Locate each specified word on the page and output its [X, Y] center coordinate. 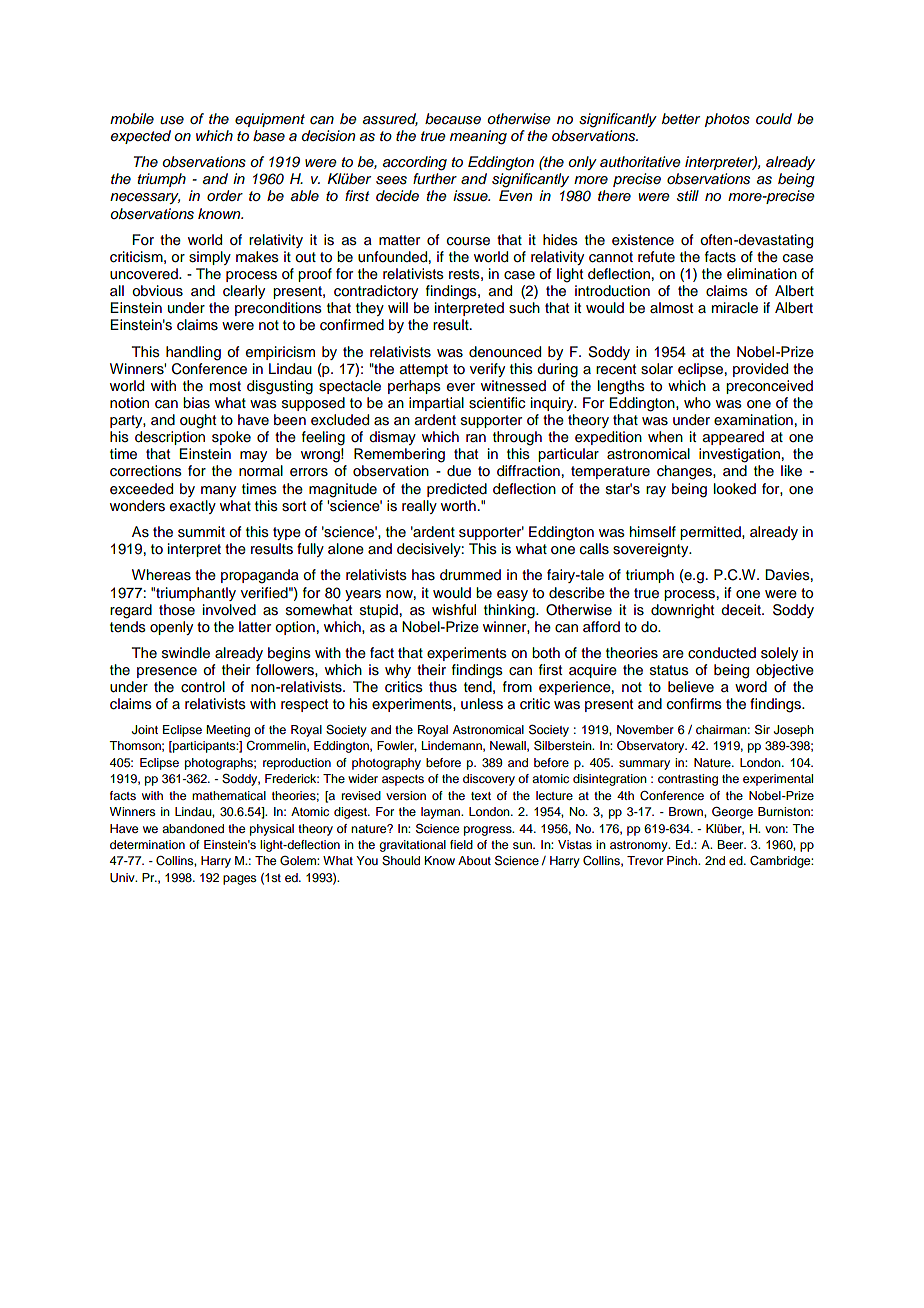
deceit [742, 610]
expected [141, 137]
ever [461, 387]
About [474, 860]
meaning [478, 137]
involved [229, 610]
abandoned [193, 828]
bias [196, 403]
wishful [454, 610]
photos [727, 120]
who [697, 403]
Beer [731, 844]
